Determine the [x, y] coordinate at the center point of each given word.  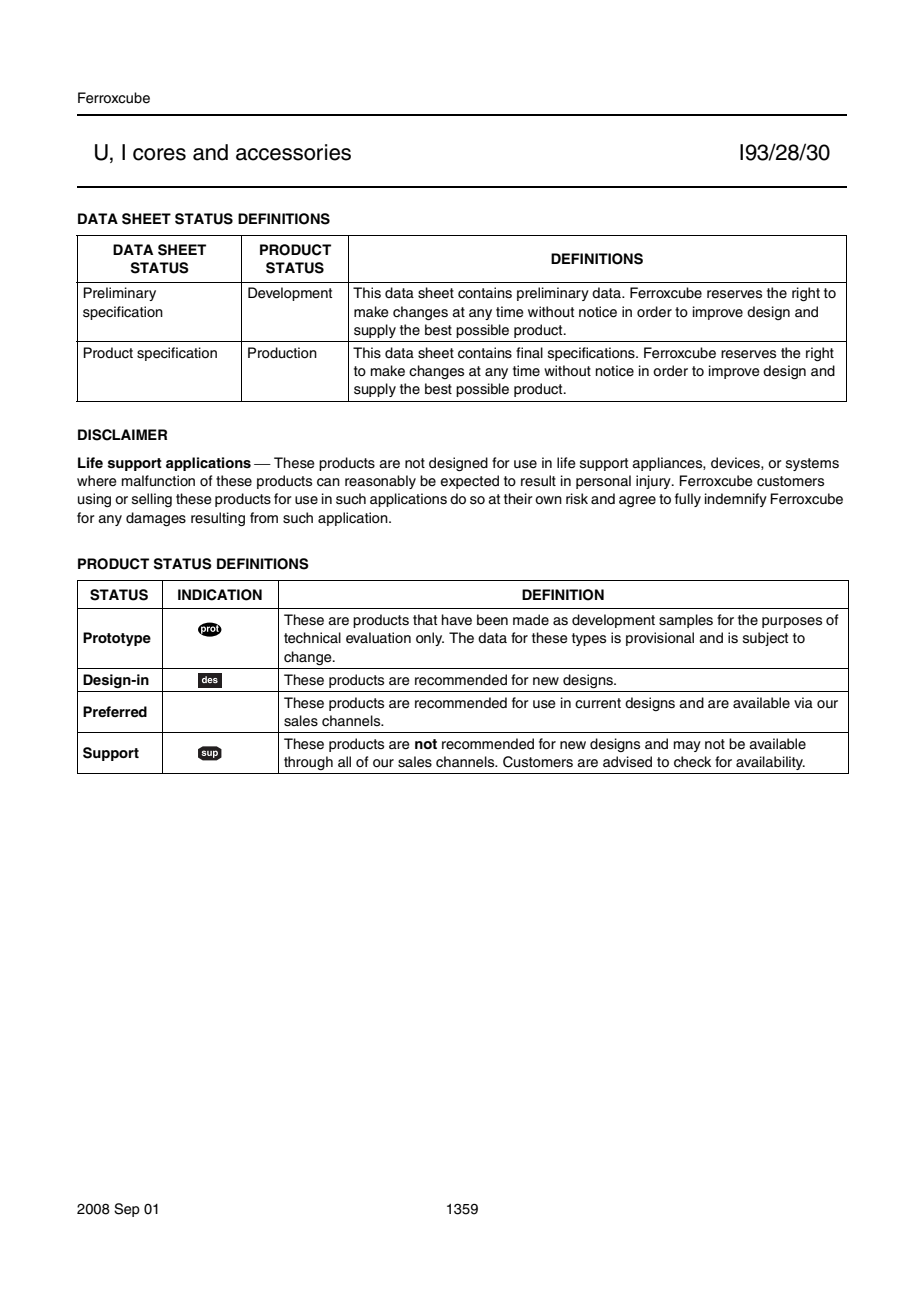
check [692, 762]
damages [156, 519]
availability [770, 763]
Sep [127, 1210]
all [344, 762]
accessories [293, 152]
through [308, 763]
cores [159, 154]
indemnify [736, 500]
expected [469, 482]
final [529, 352]
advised [627, 762]
